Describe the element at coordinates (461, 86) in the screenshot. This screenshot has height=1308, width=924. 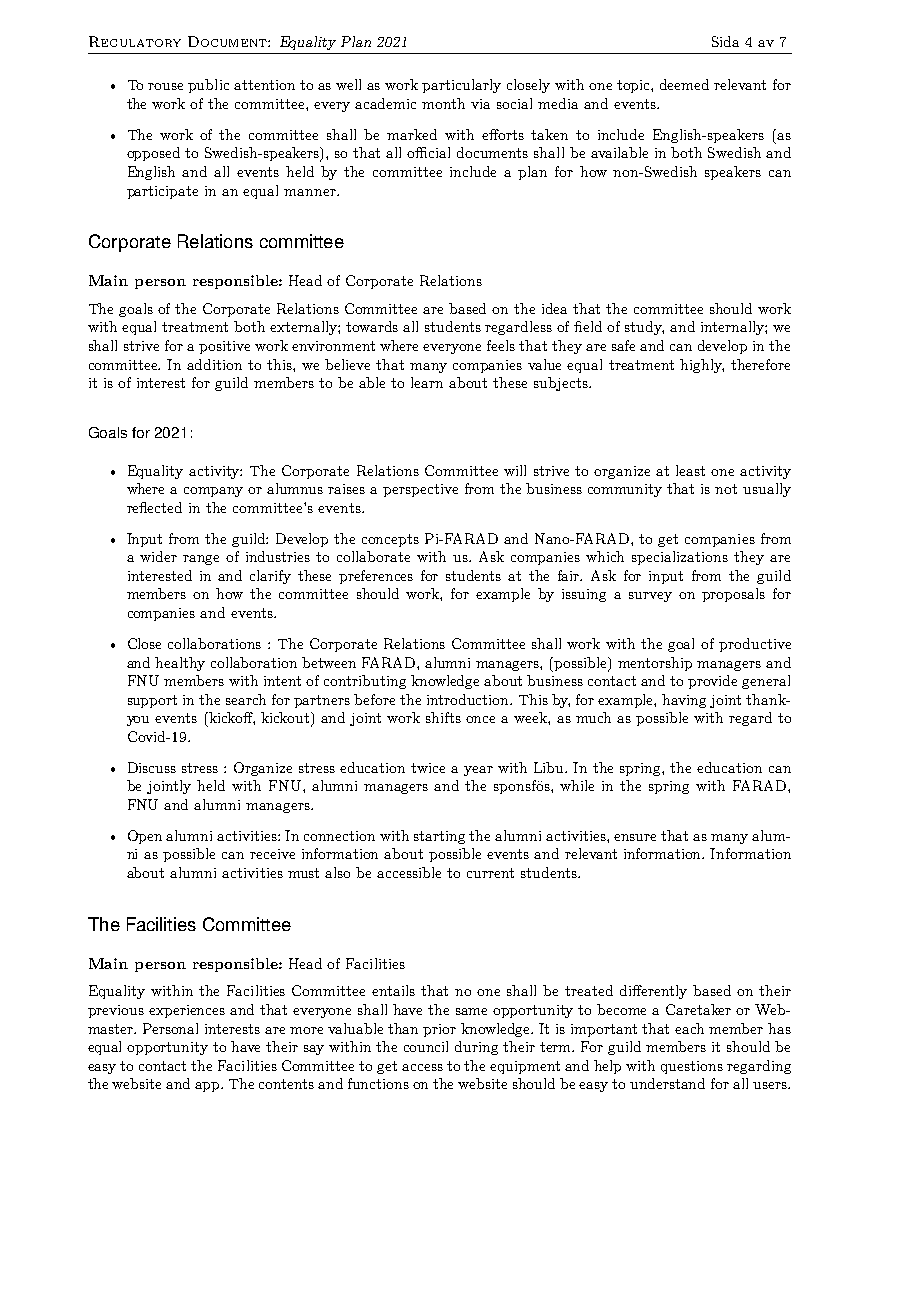
I see `particularly` at that location.
